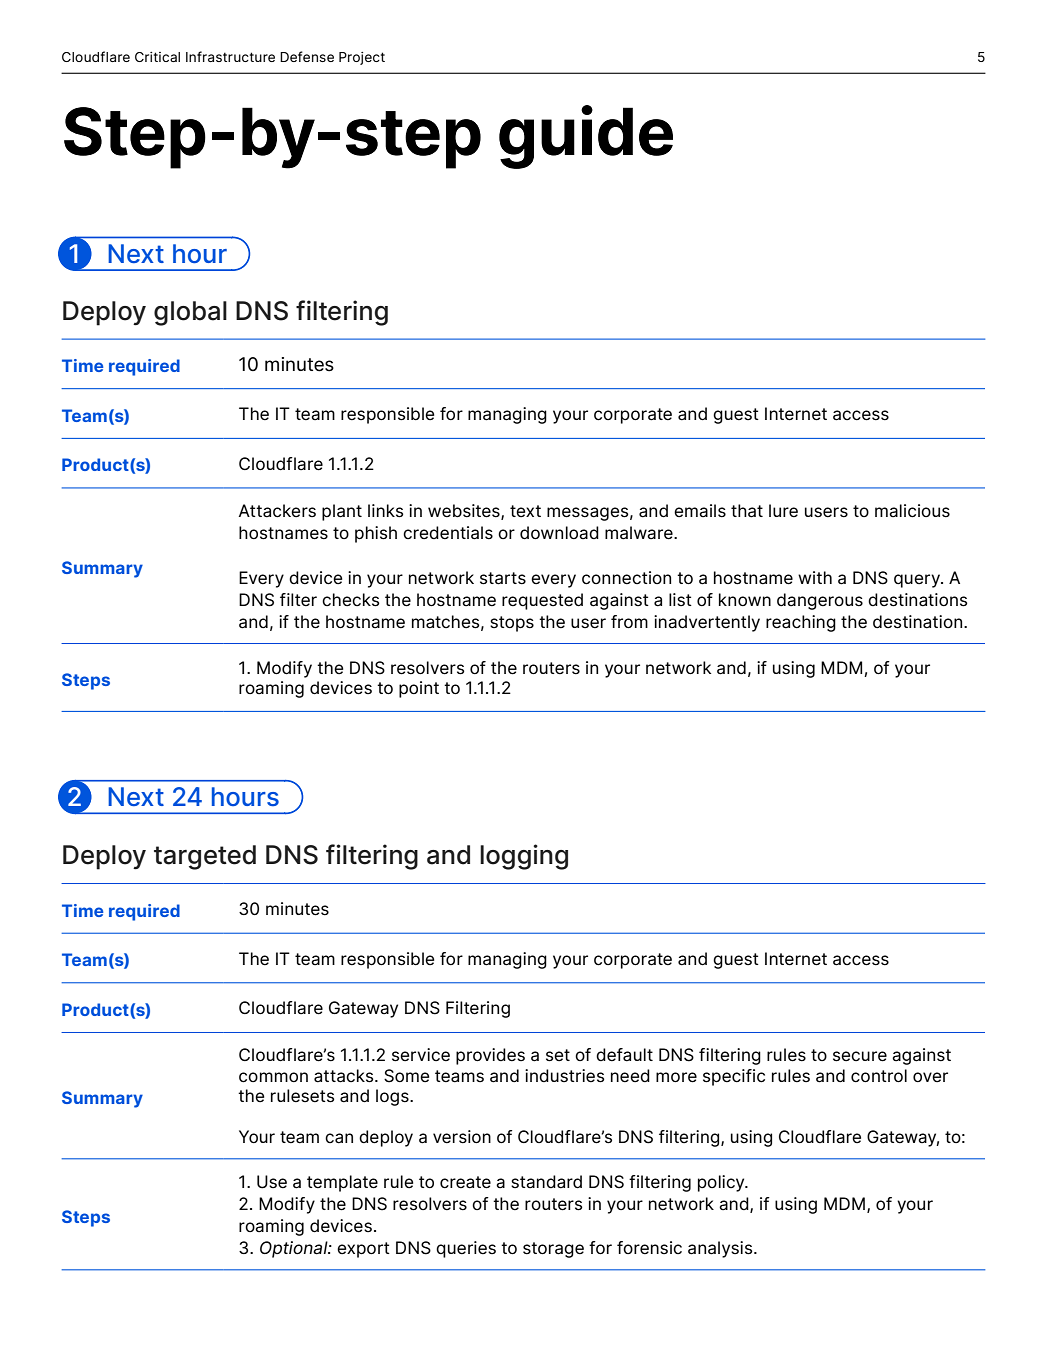  I want to click on Project, so click(362, 58).
